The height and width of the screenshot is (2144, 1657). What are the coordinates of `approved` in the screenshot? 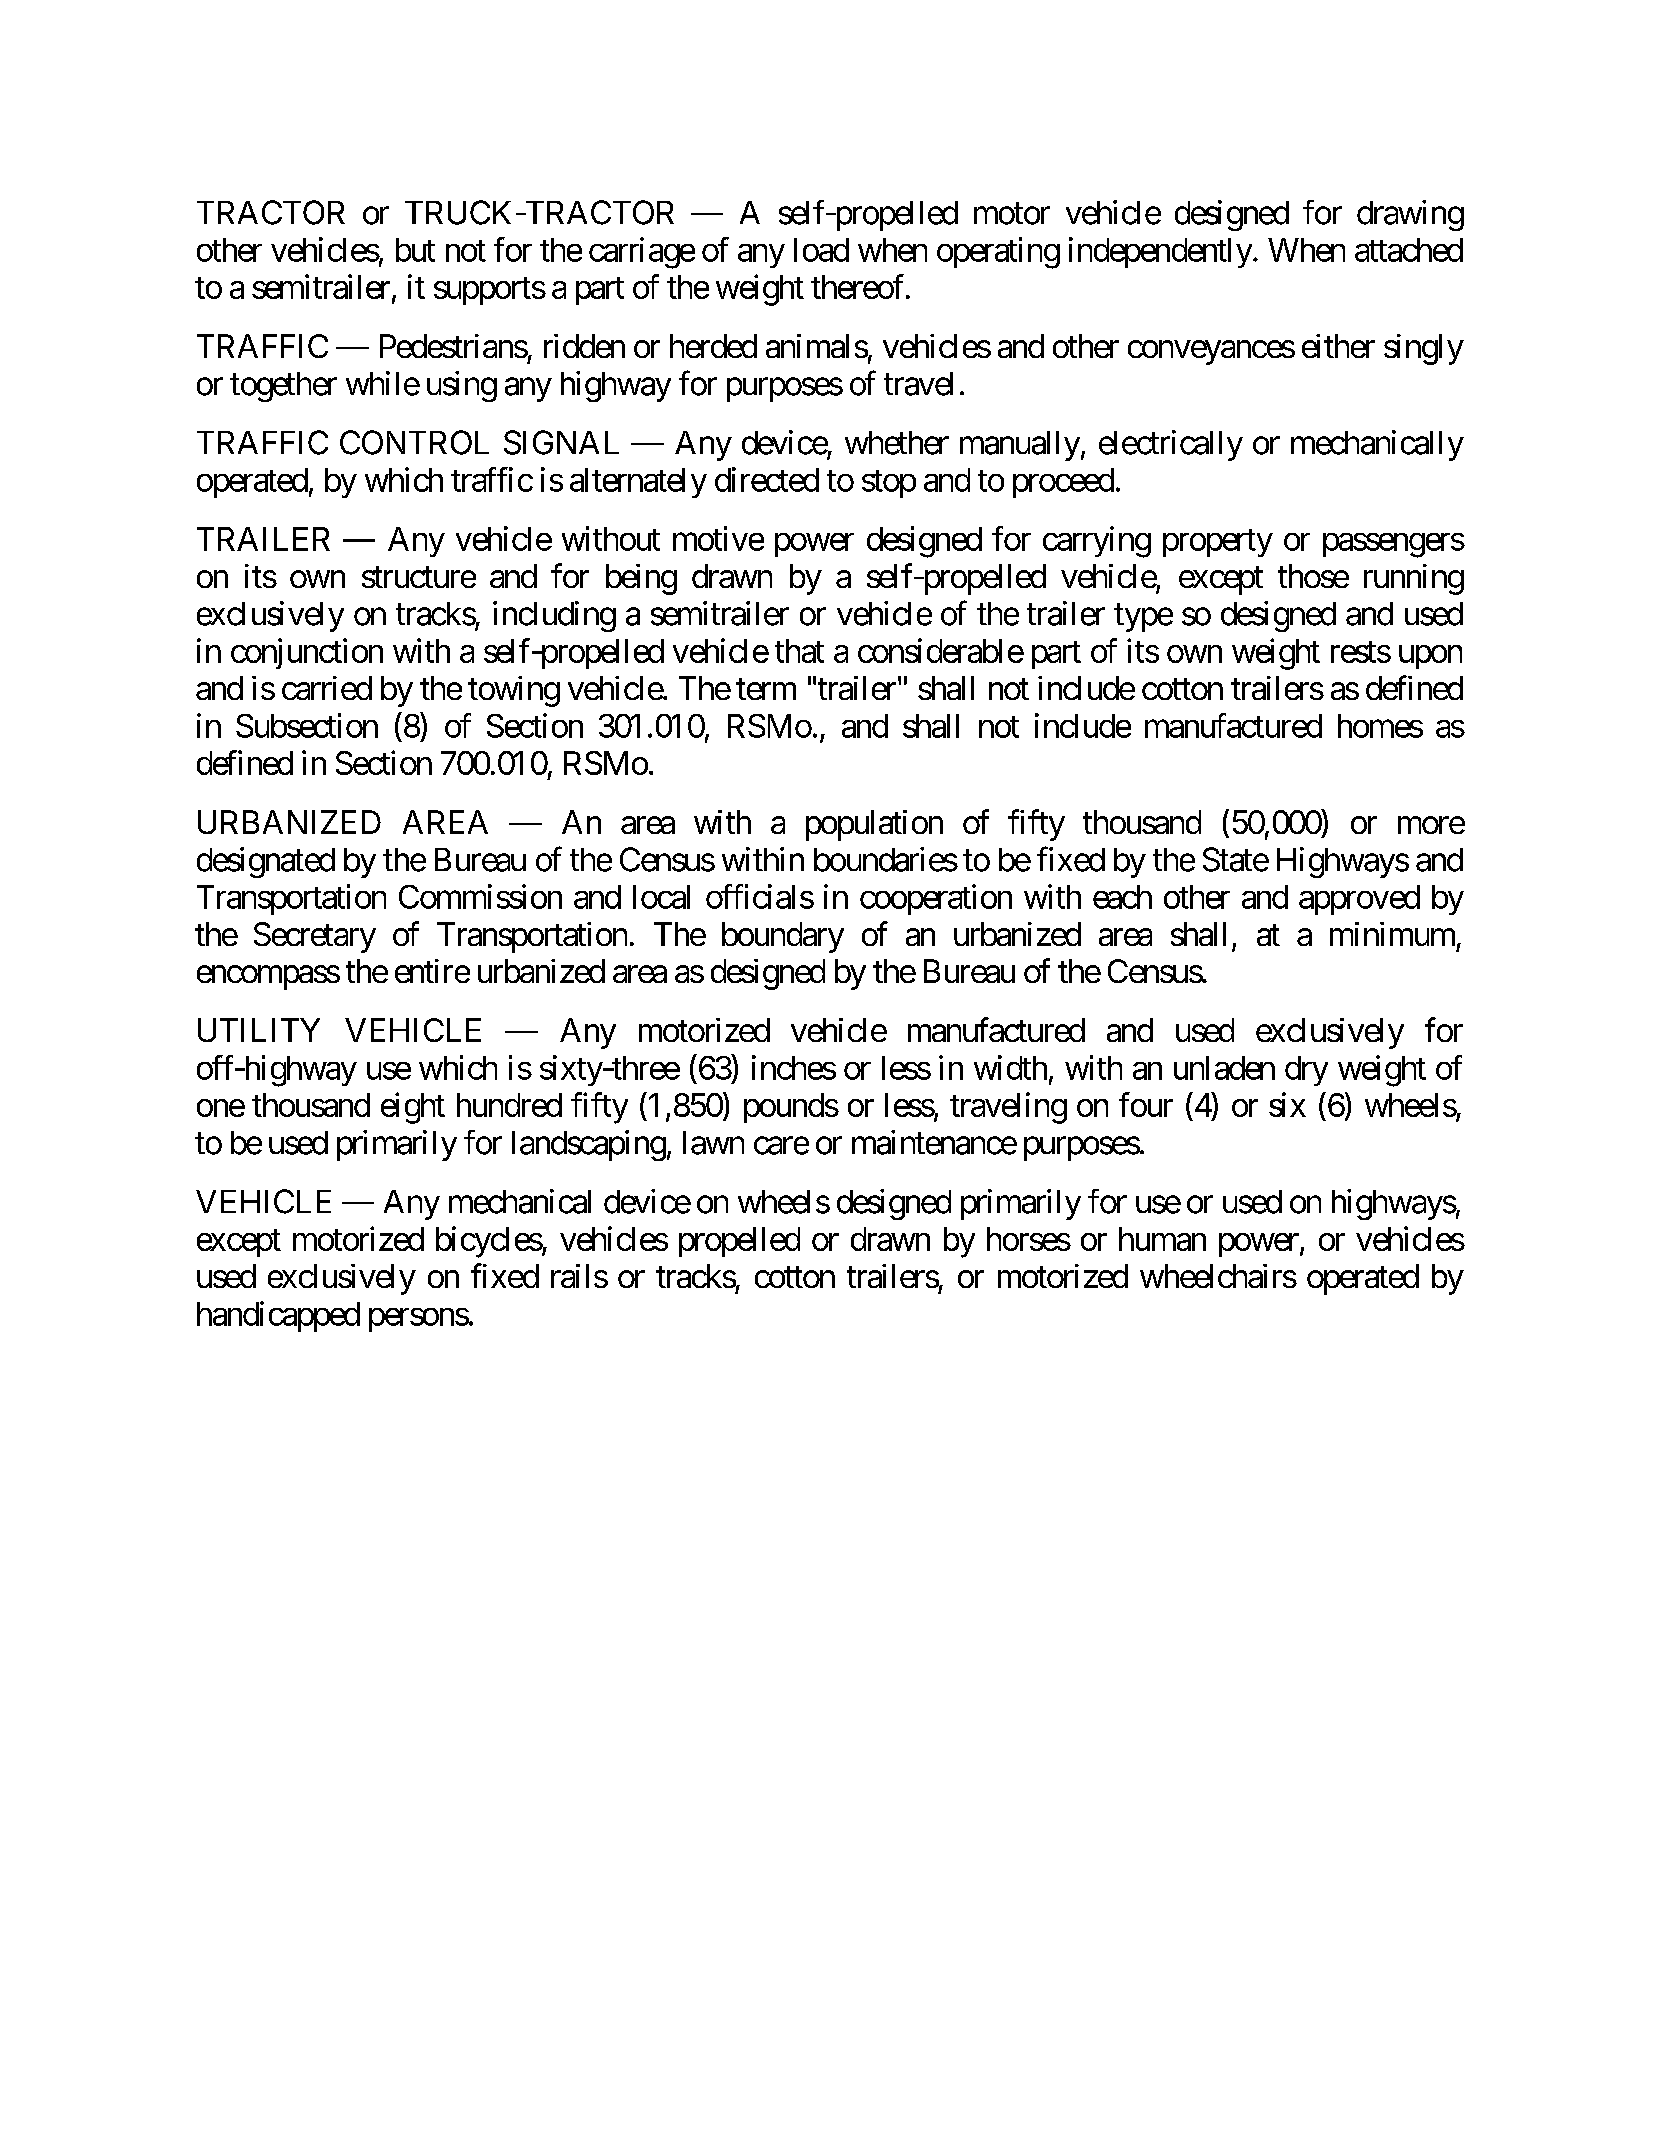 It's located at (1359, 900).
